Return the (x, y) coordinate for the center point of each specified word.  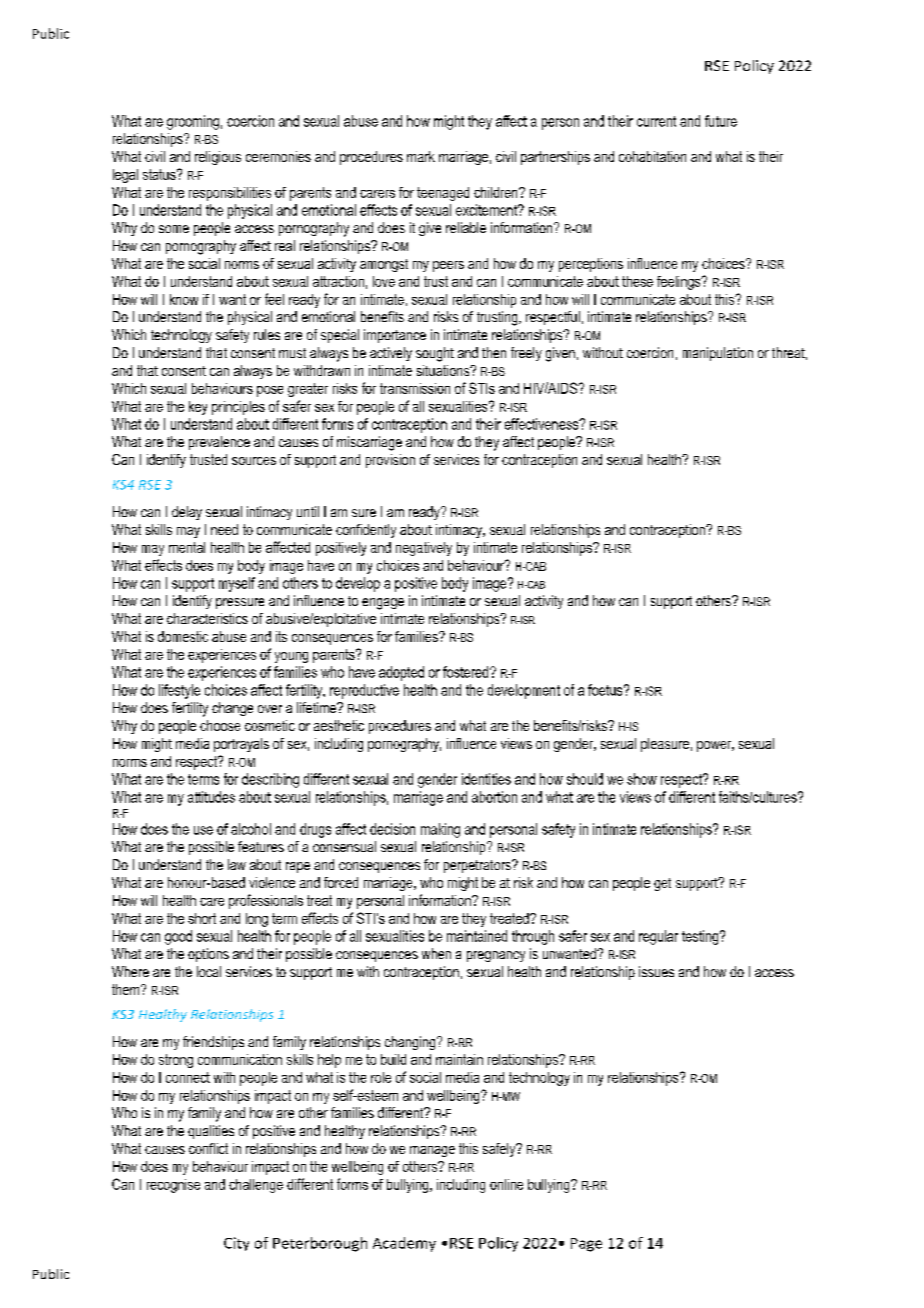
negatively (424, 549)
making (440, 830)
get (662, 884)
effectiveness (543, 424)
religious (218, 158)
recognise (173, 1186)
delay (187, 513)
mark (421, 156)
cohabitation (652, 156)
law (237, 864)
